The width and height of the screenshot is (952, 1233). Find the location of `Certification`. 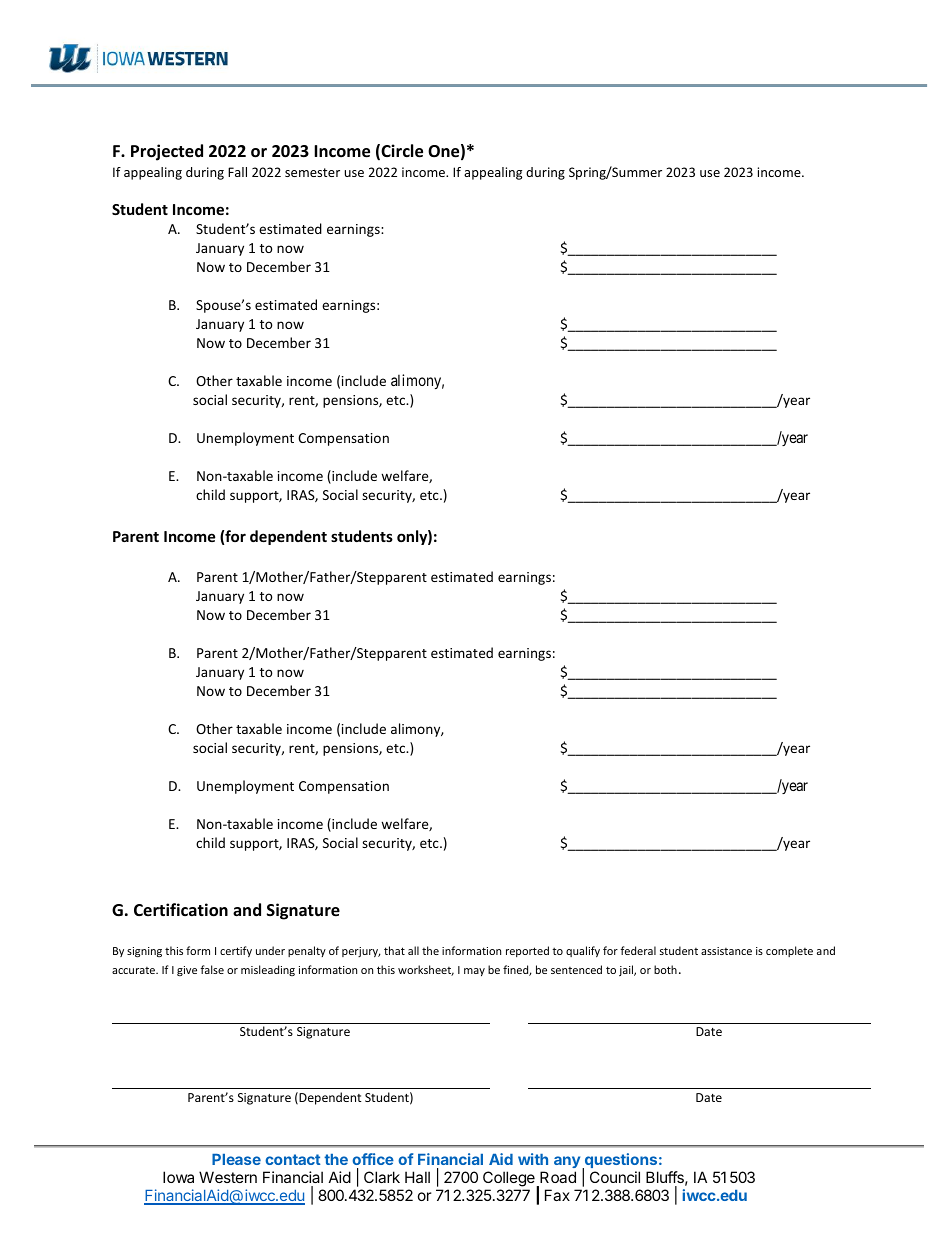

Certification is located at coordinates (181, 910).
